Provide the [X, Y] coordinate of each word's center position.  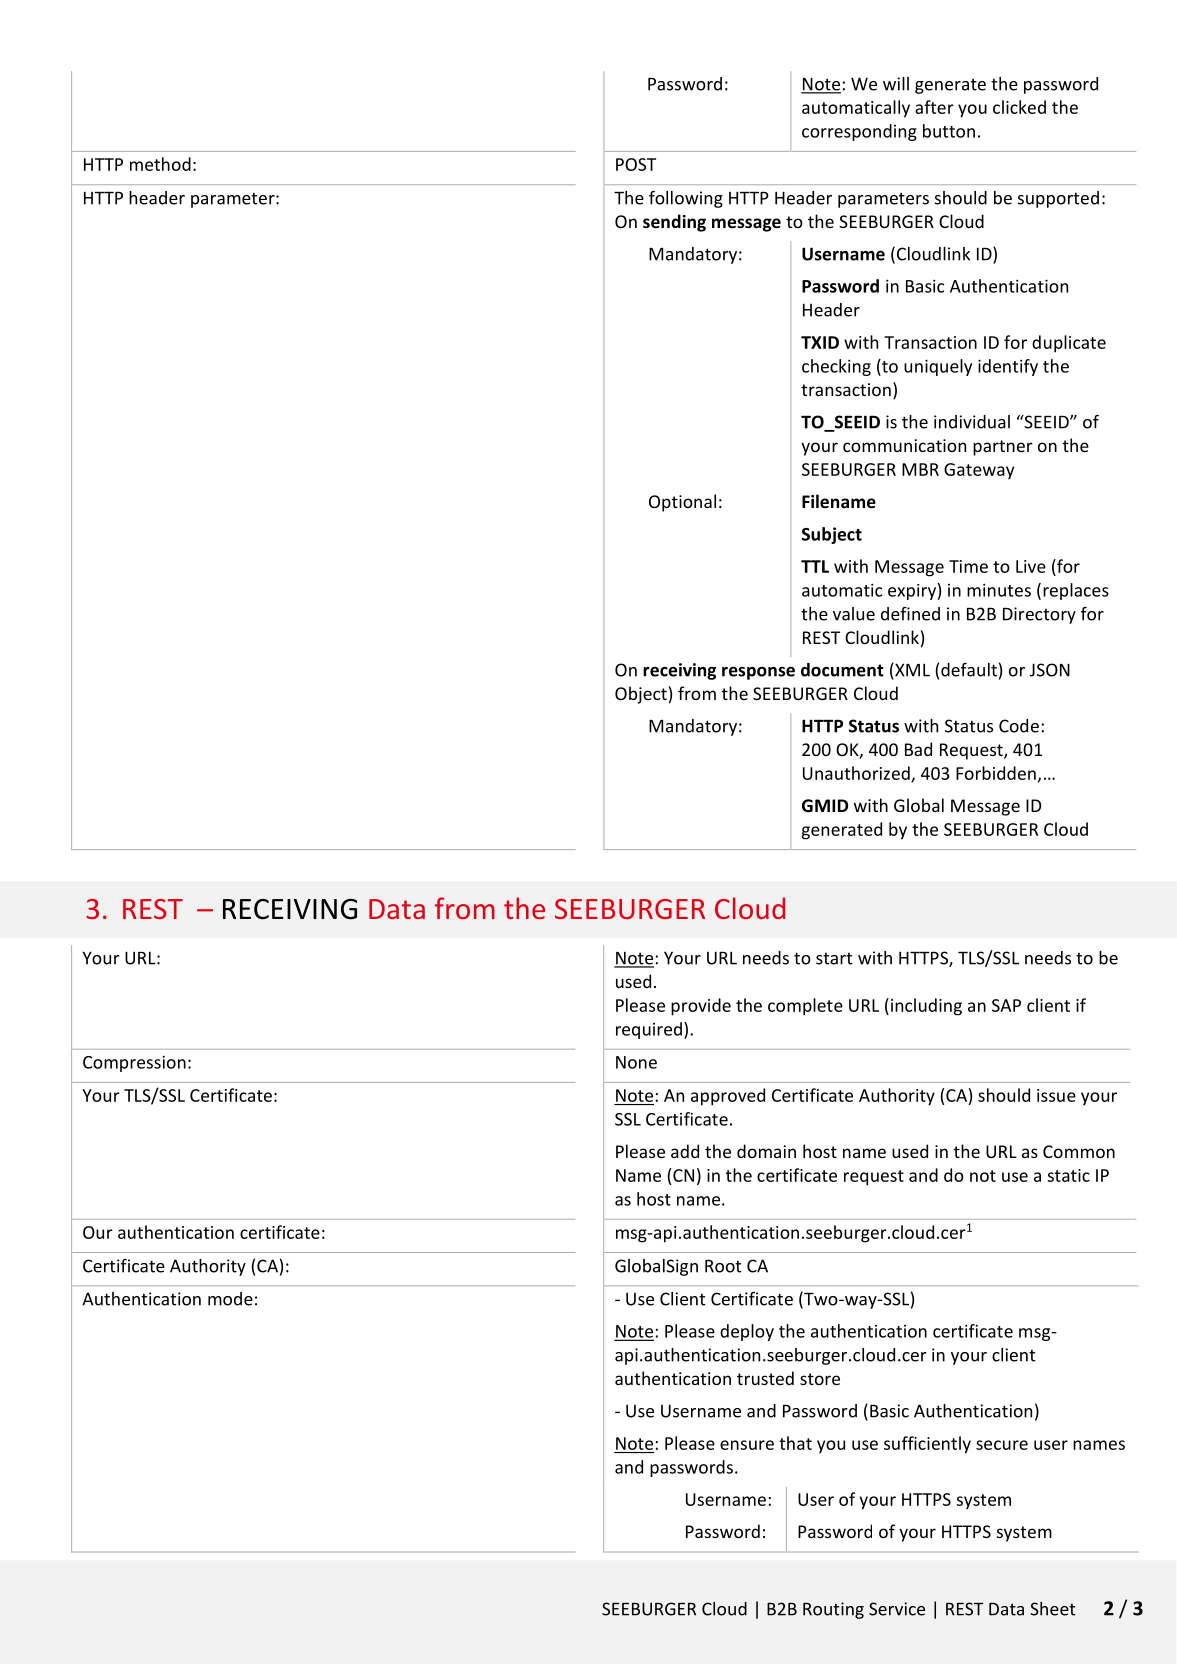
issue [1056, 1095]
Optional [682, 503]
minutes [999, 590]
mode [230, 1299]
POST [636, 164]
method [160, 164]
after [934, 107]
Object [641, 695]
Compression [134, 1063]
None [636, 1062]
